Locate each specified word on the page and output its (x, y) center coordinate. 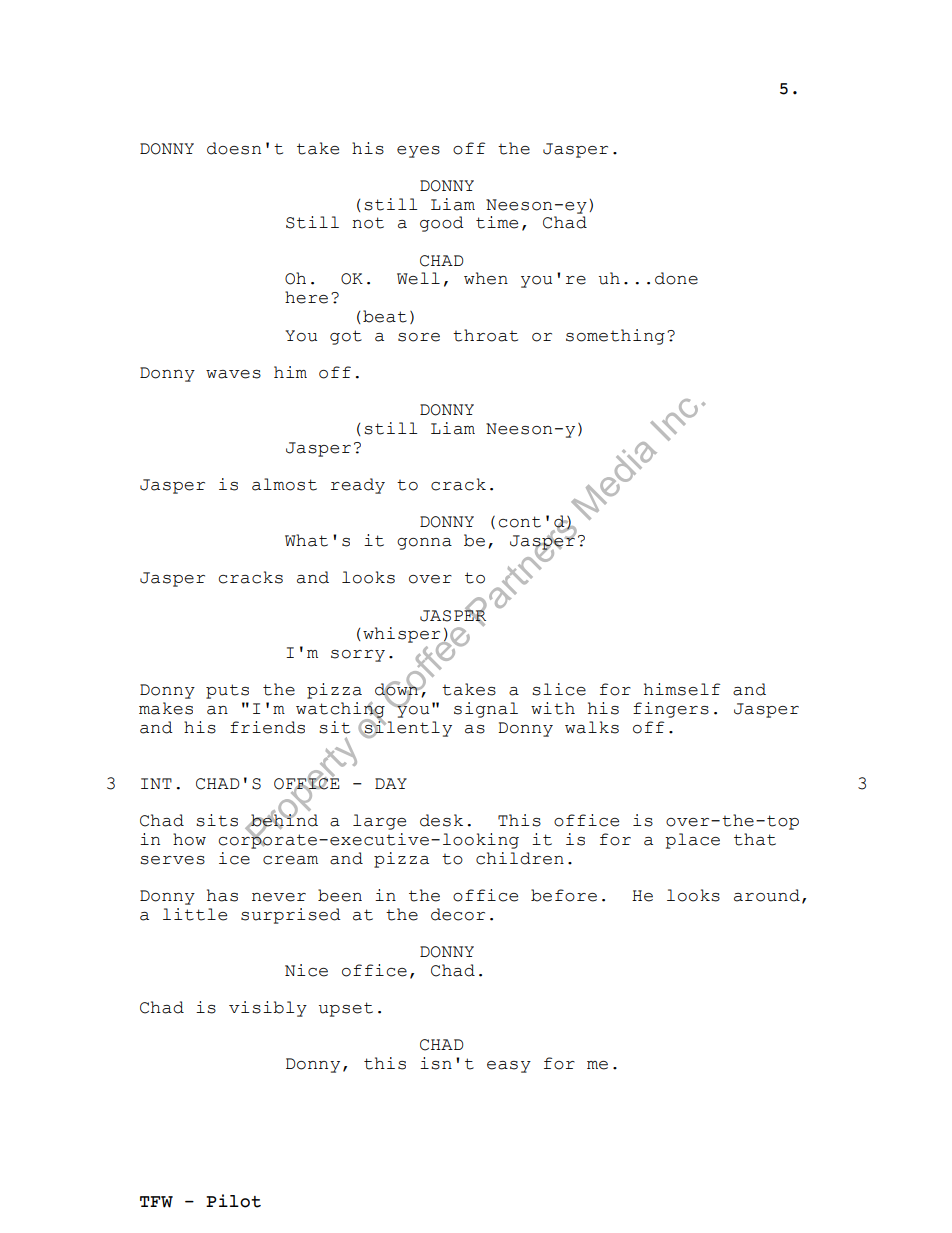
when (486, 278)
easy (509, 1067)
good (442, 224)
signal (486, 710)
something (615, 337)
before (564, 895)
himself (682, 689)
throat (485, 335)
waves (233, 374)
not (368, 223)
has (222, 895)
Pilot (233, 1201)
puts (227, 691)
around (767, 895)
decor (458, 914)
